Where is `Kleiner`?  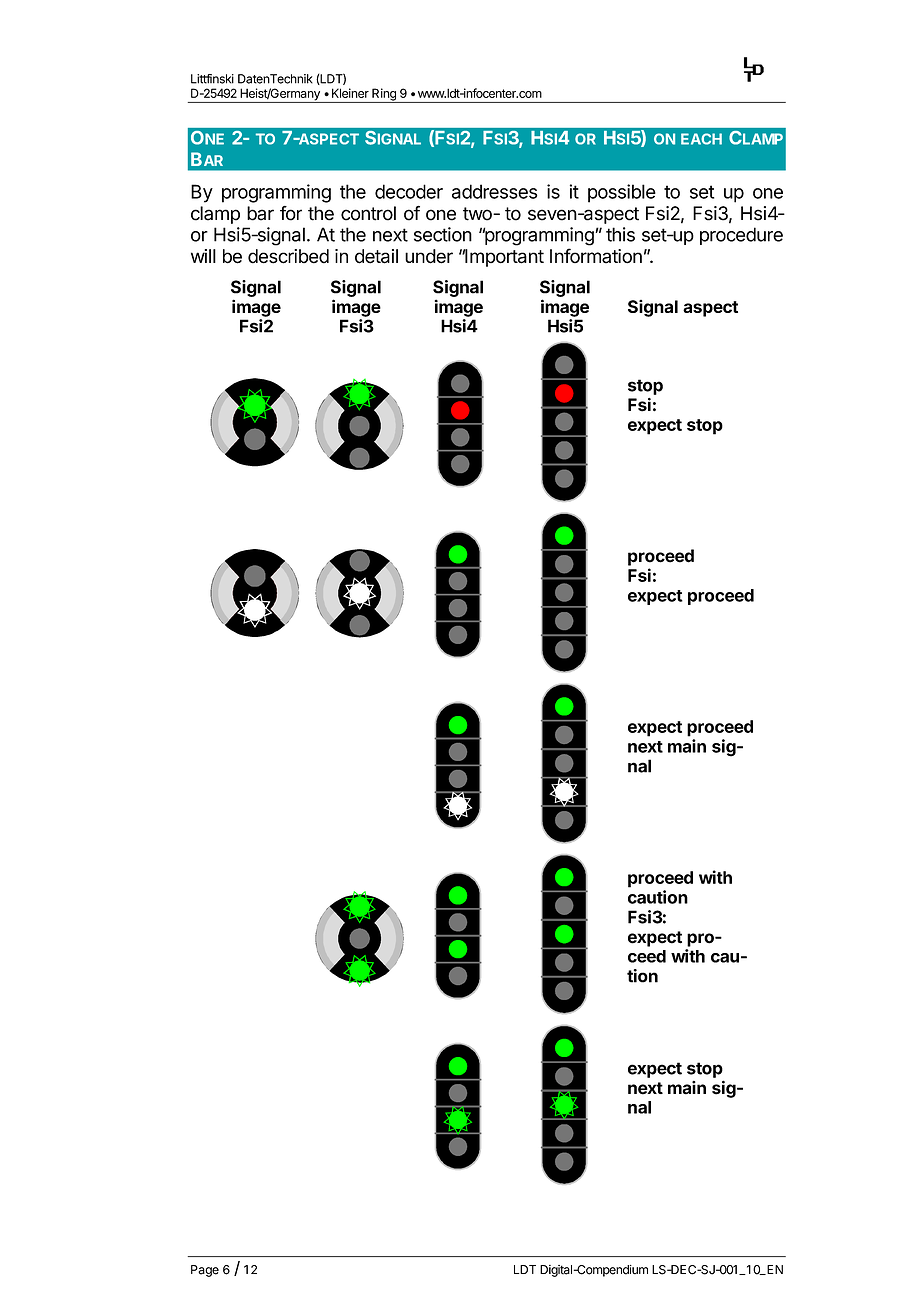 Kleiner is located at coordinates (350, 93).
